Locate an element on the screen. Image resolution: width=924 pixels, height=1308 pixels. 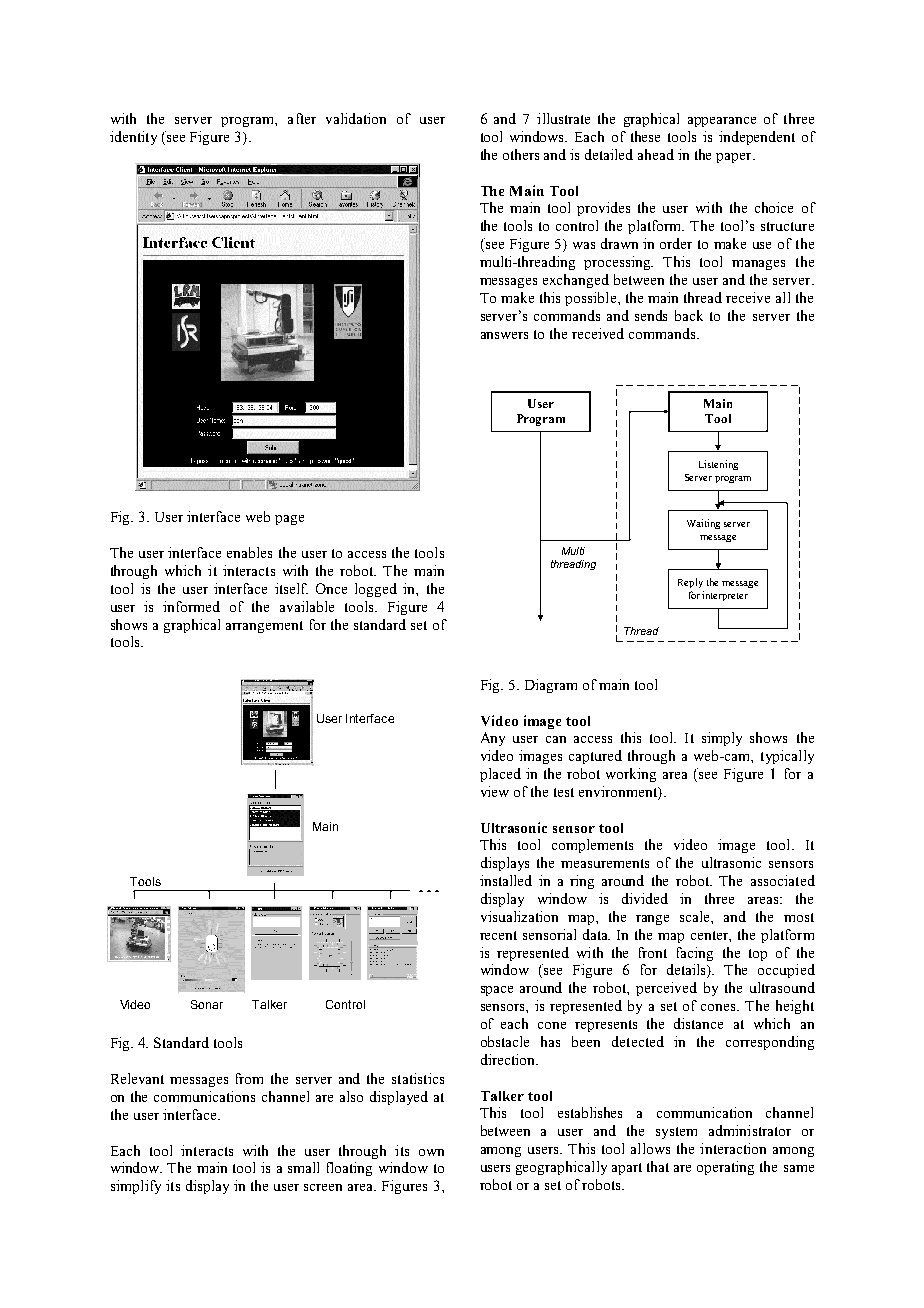
others is located at coordinates (521, 154).
